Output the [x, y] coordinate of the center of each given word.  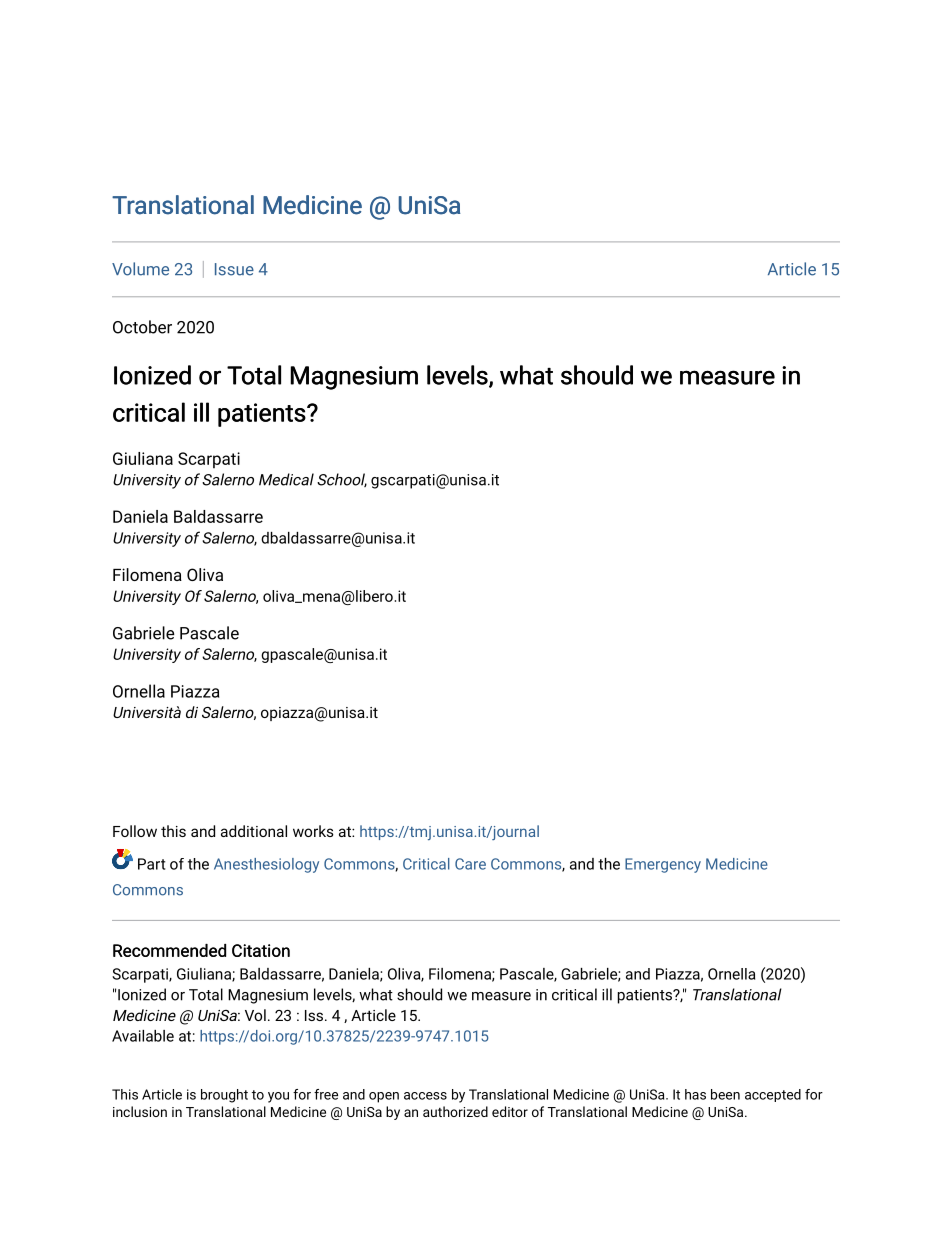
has [695, 1094]
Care [470, 864]
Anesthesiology [266, 865]
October [142, 327]
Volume [140, 269]
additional [254, 831]
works [313, 831]
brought [224, 1096]
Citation [261, 950]
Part [151, 864]
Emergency [663, 865]
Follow [135, 831]
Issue [234, 269]
